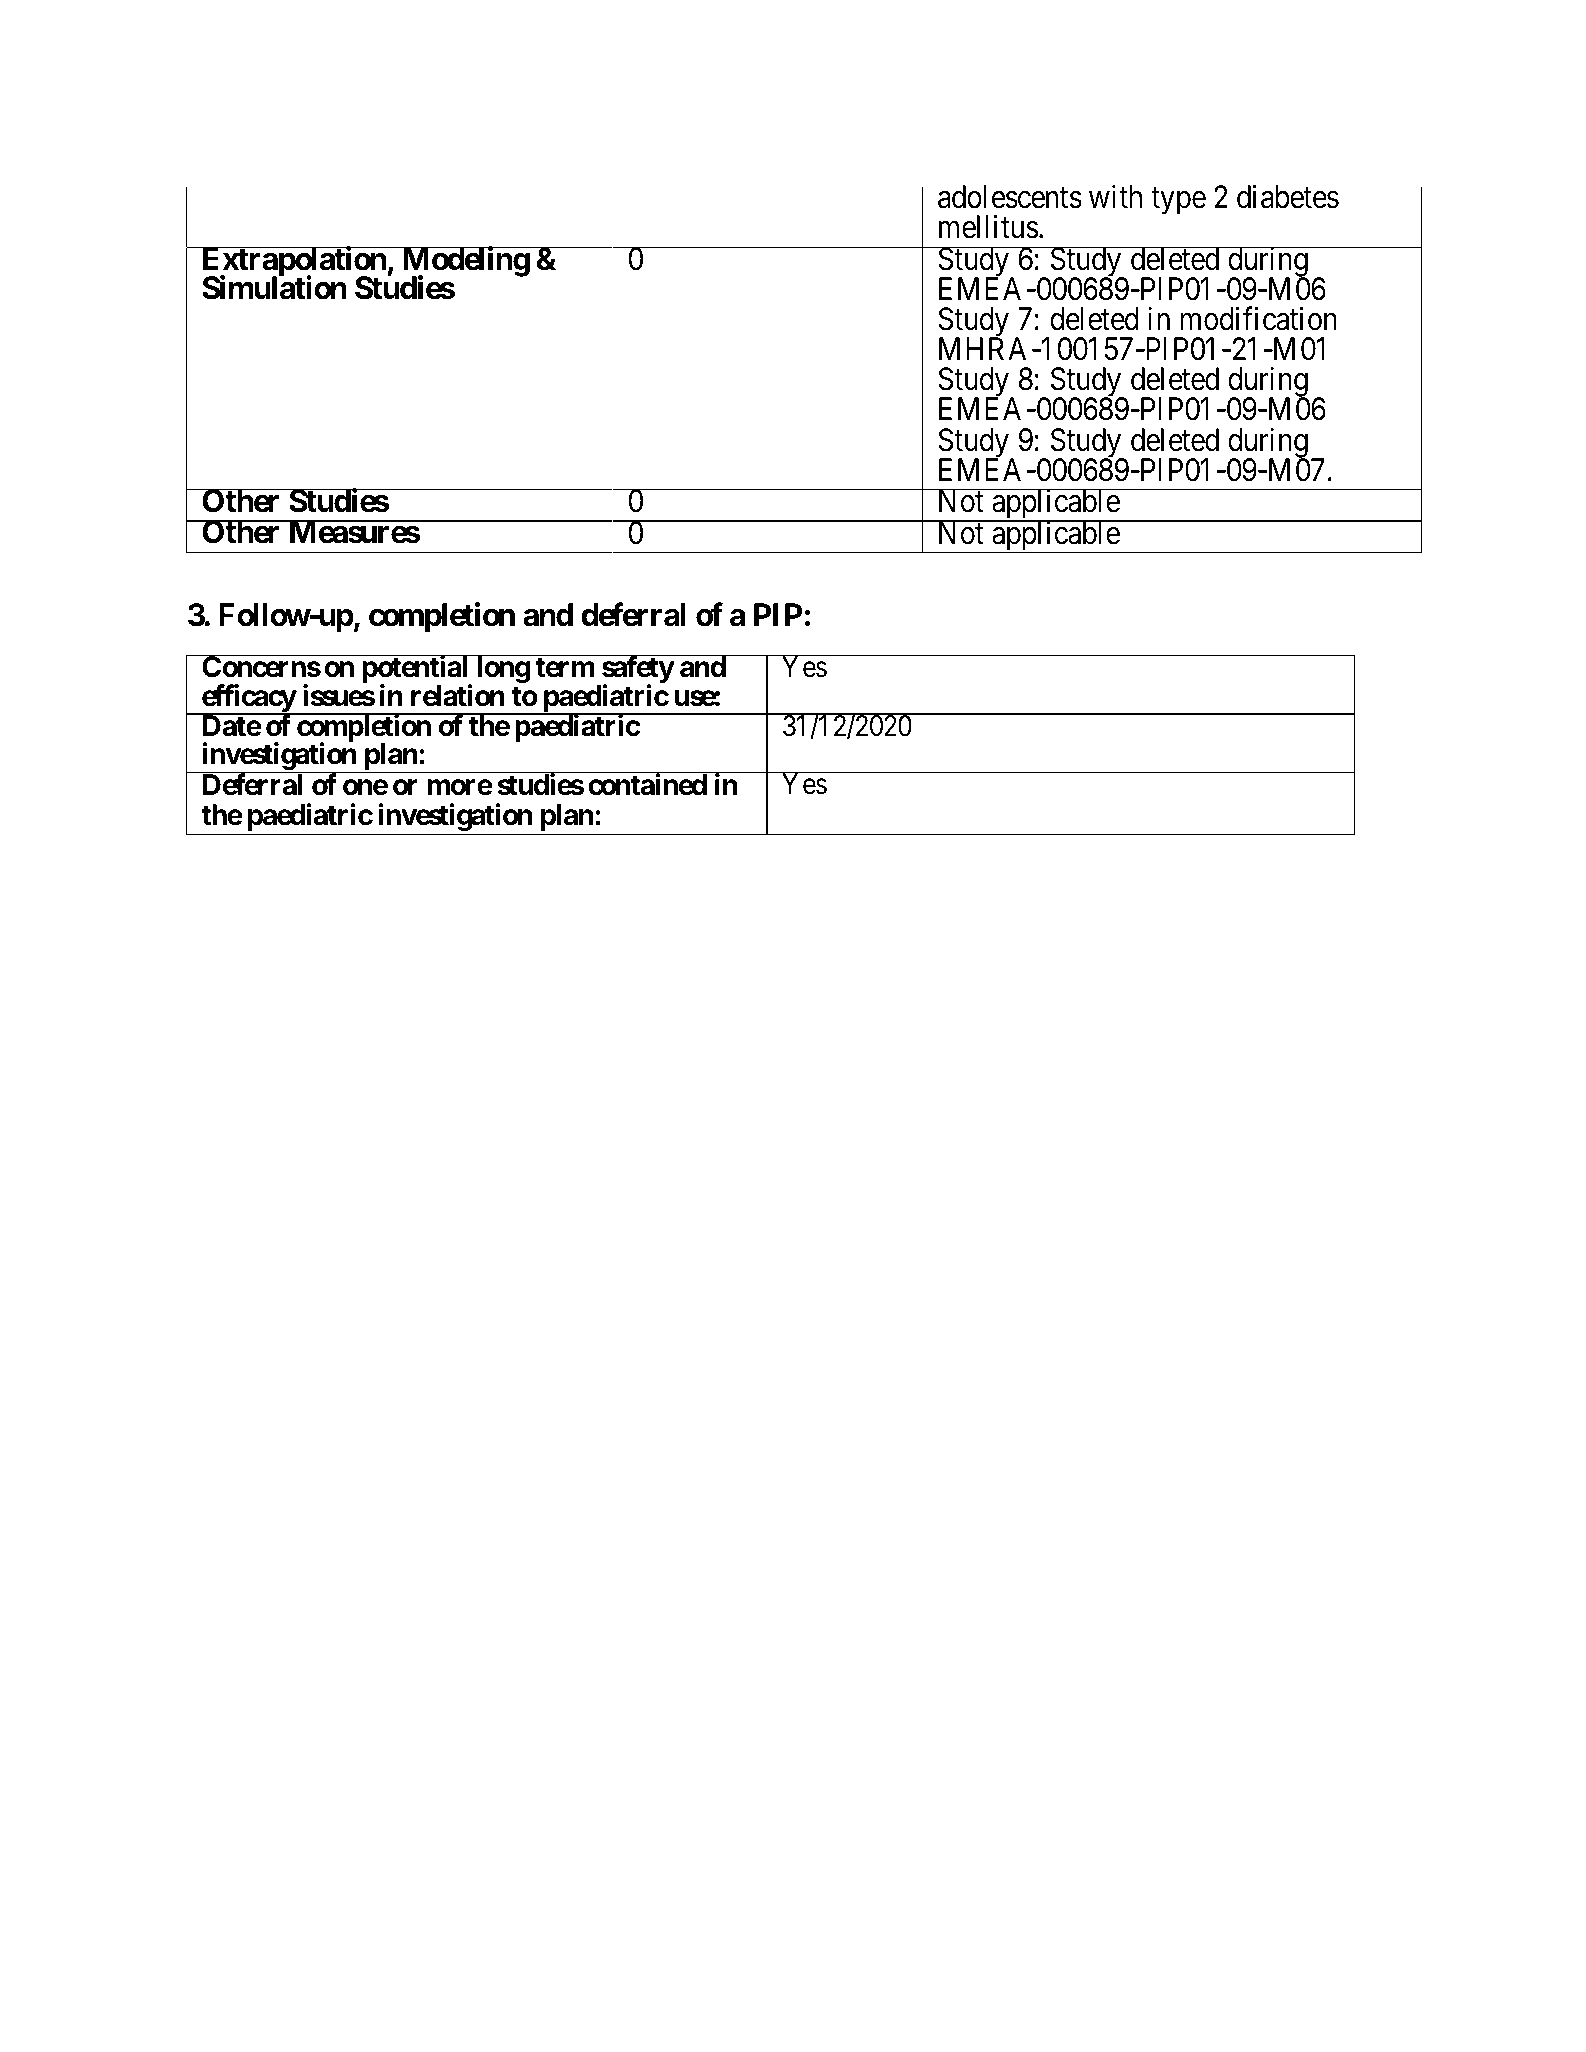  I want to click on adolescents, so click(1010, 197).
